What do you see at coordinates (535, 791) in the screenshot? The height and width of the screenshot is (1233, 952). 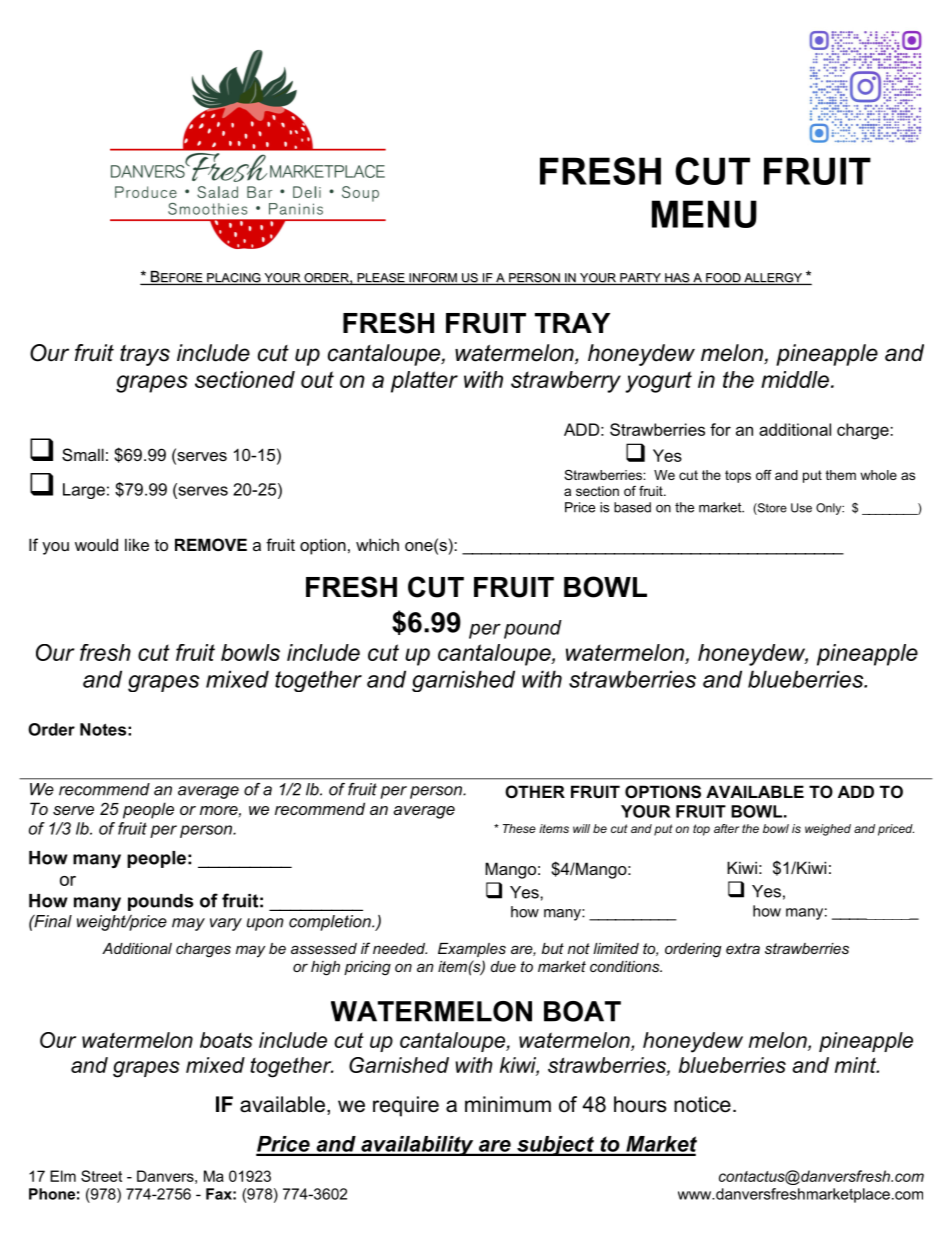 I see `OTHER` at bounding box center [535, 791].
